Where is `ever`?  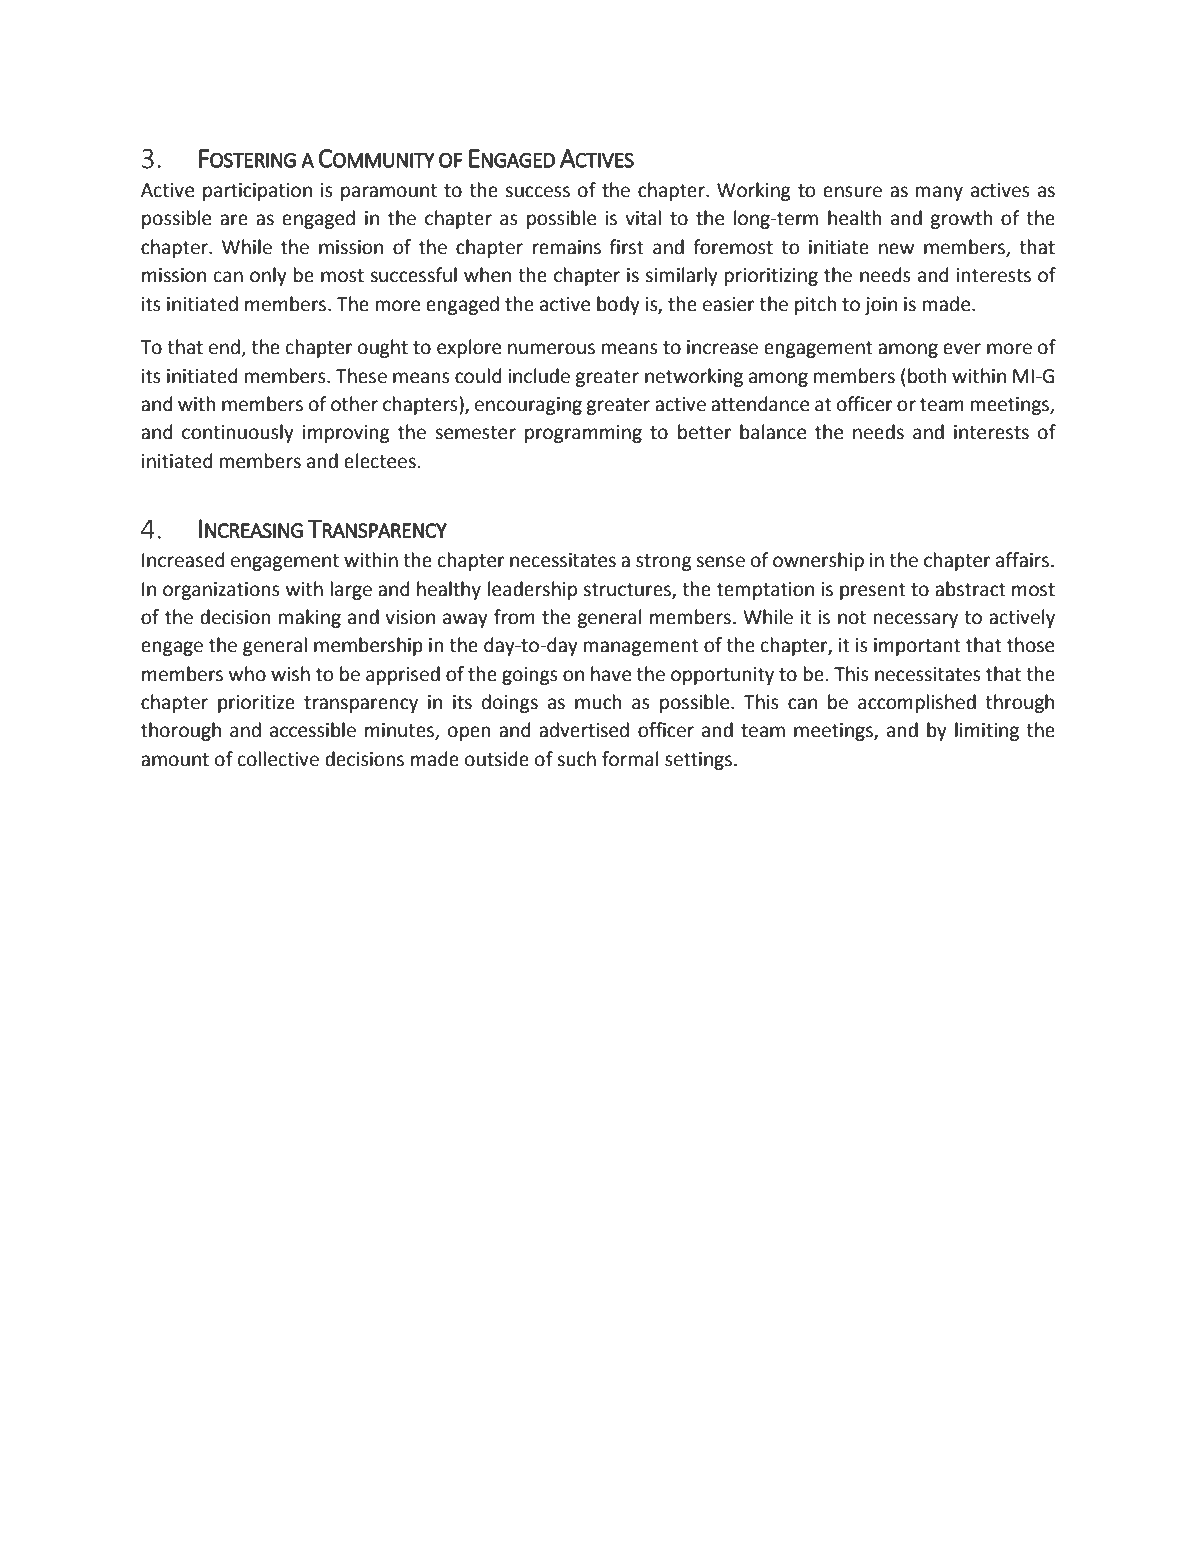 ever is located at coordinates (962, 349).
